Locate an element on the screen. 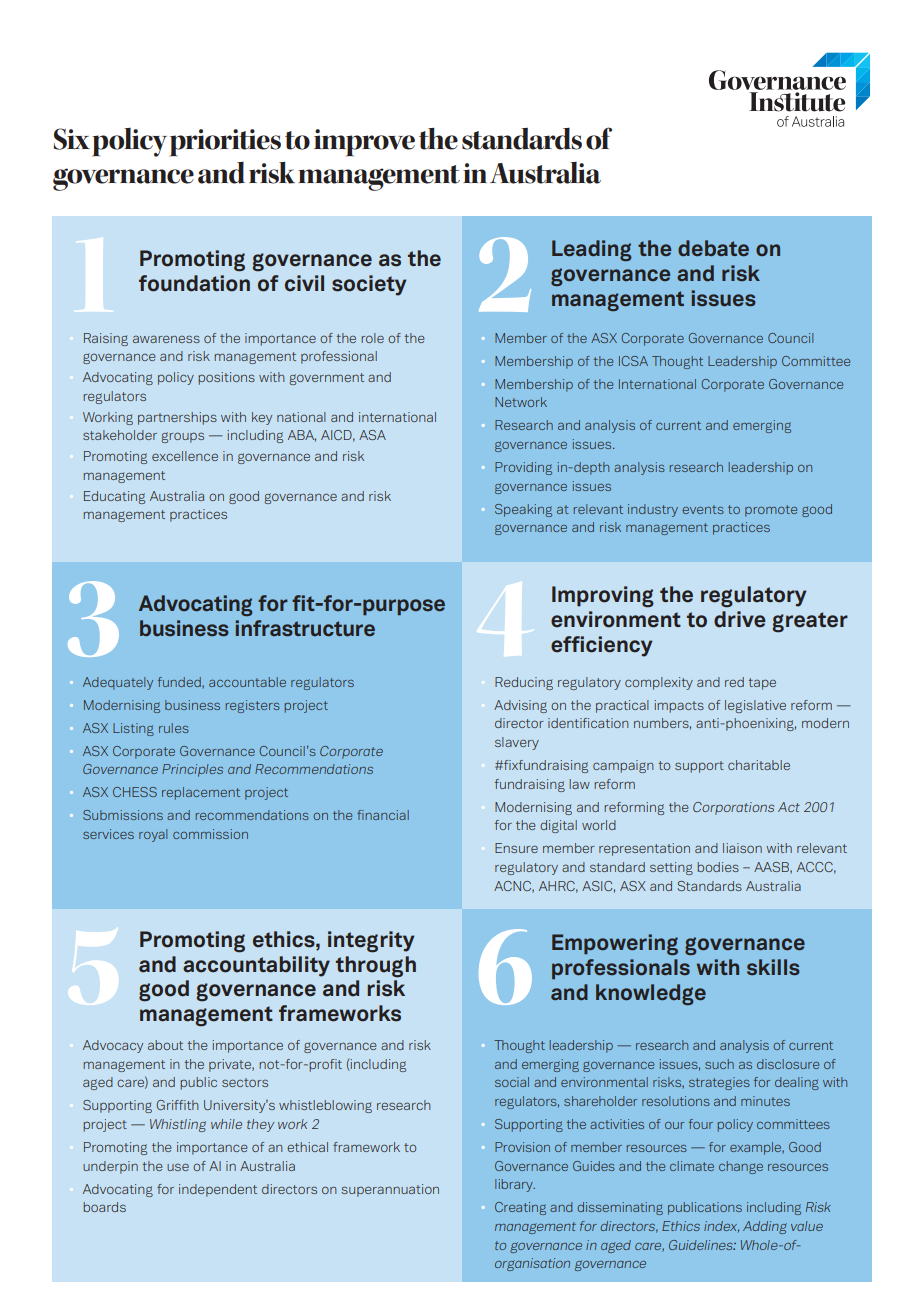 Image resolution: width=924 pixels, height=1308 pixels. Educating is located at coordinates (114, 497).
